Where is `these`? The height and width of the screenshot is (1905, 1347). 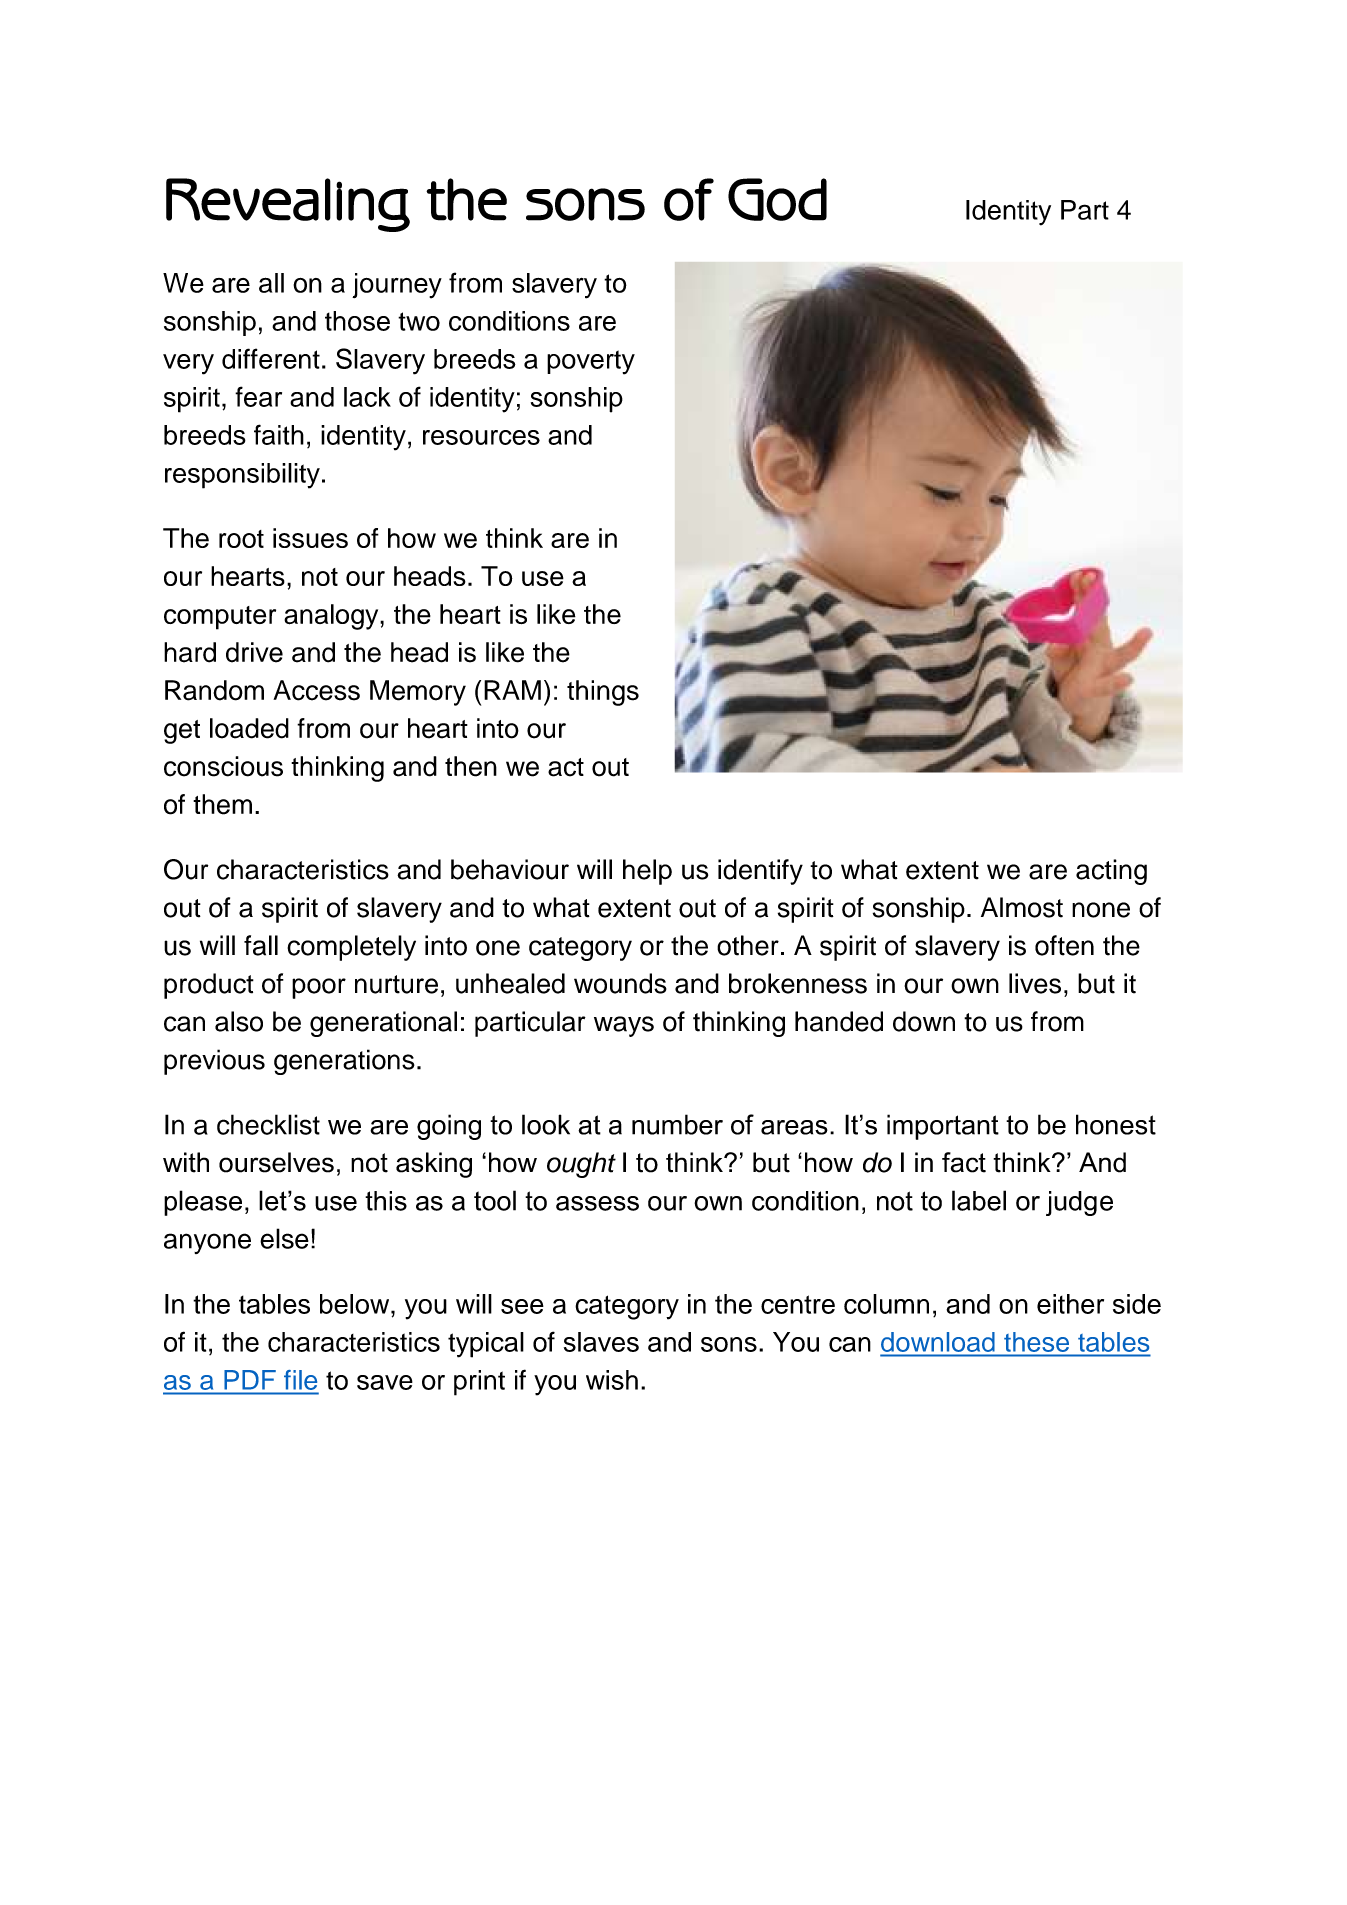 these is located at coordinates (1036, 1342).
